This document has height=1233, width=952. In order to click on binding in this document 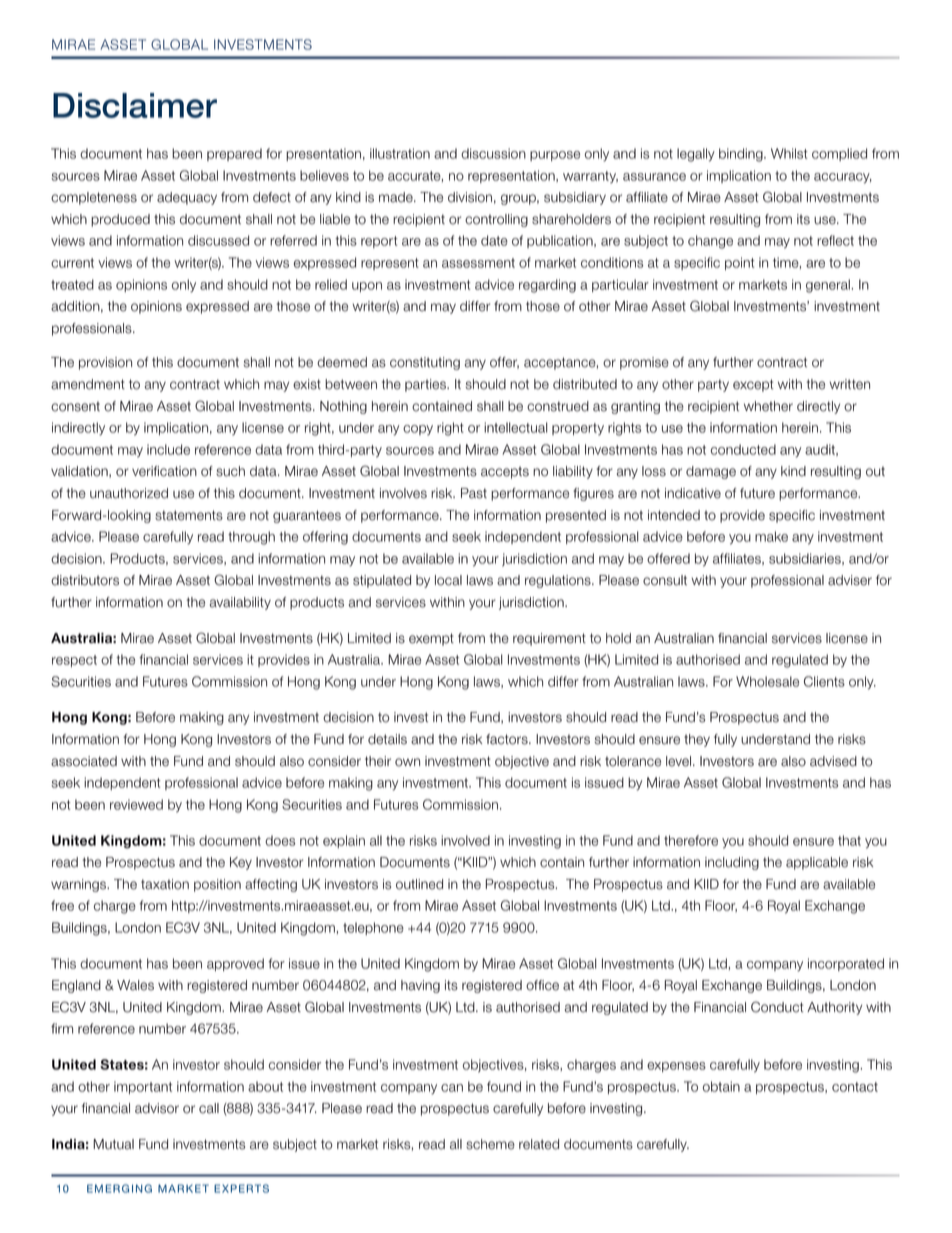, I will do `click(742, 155)`.
